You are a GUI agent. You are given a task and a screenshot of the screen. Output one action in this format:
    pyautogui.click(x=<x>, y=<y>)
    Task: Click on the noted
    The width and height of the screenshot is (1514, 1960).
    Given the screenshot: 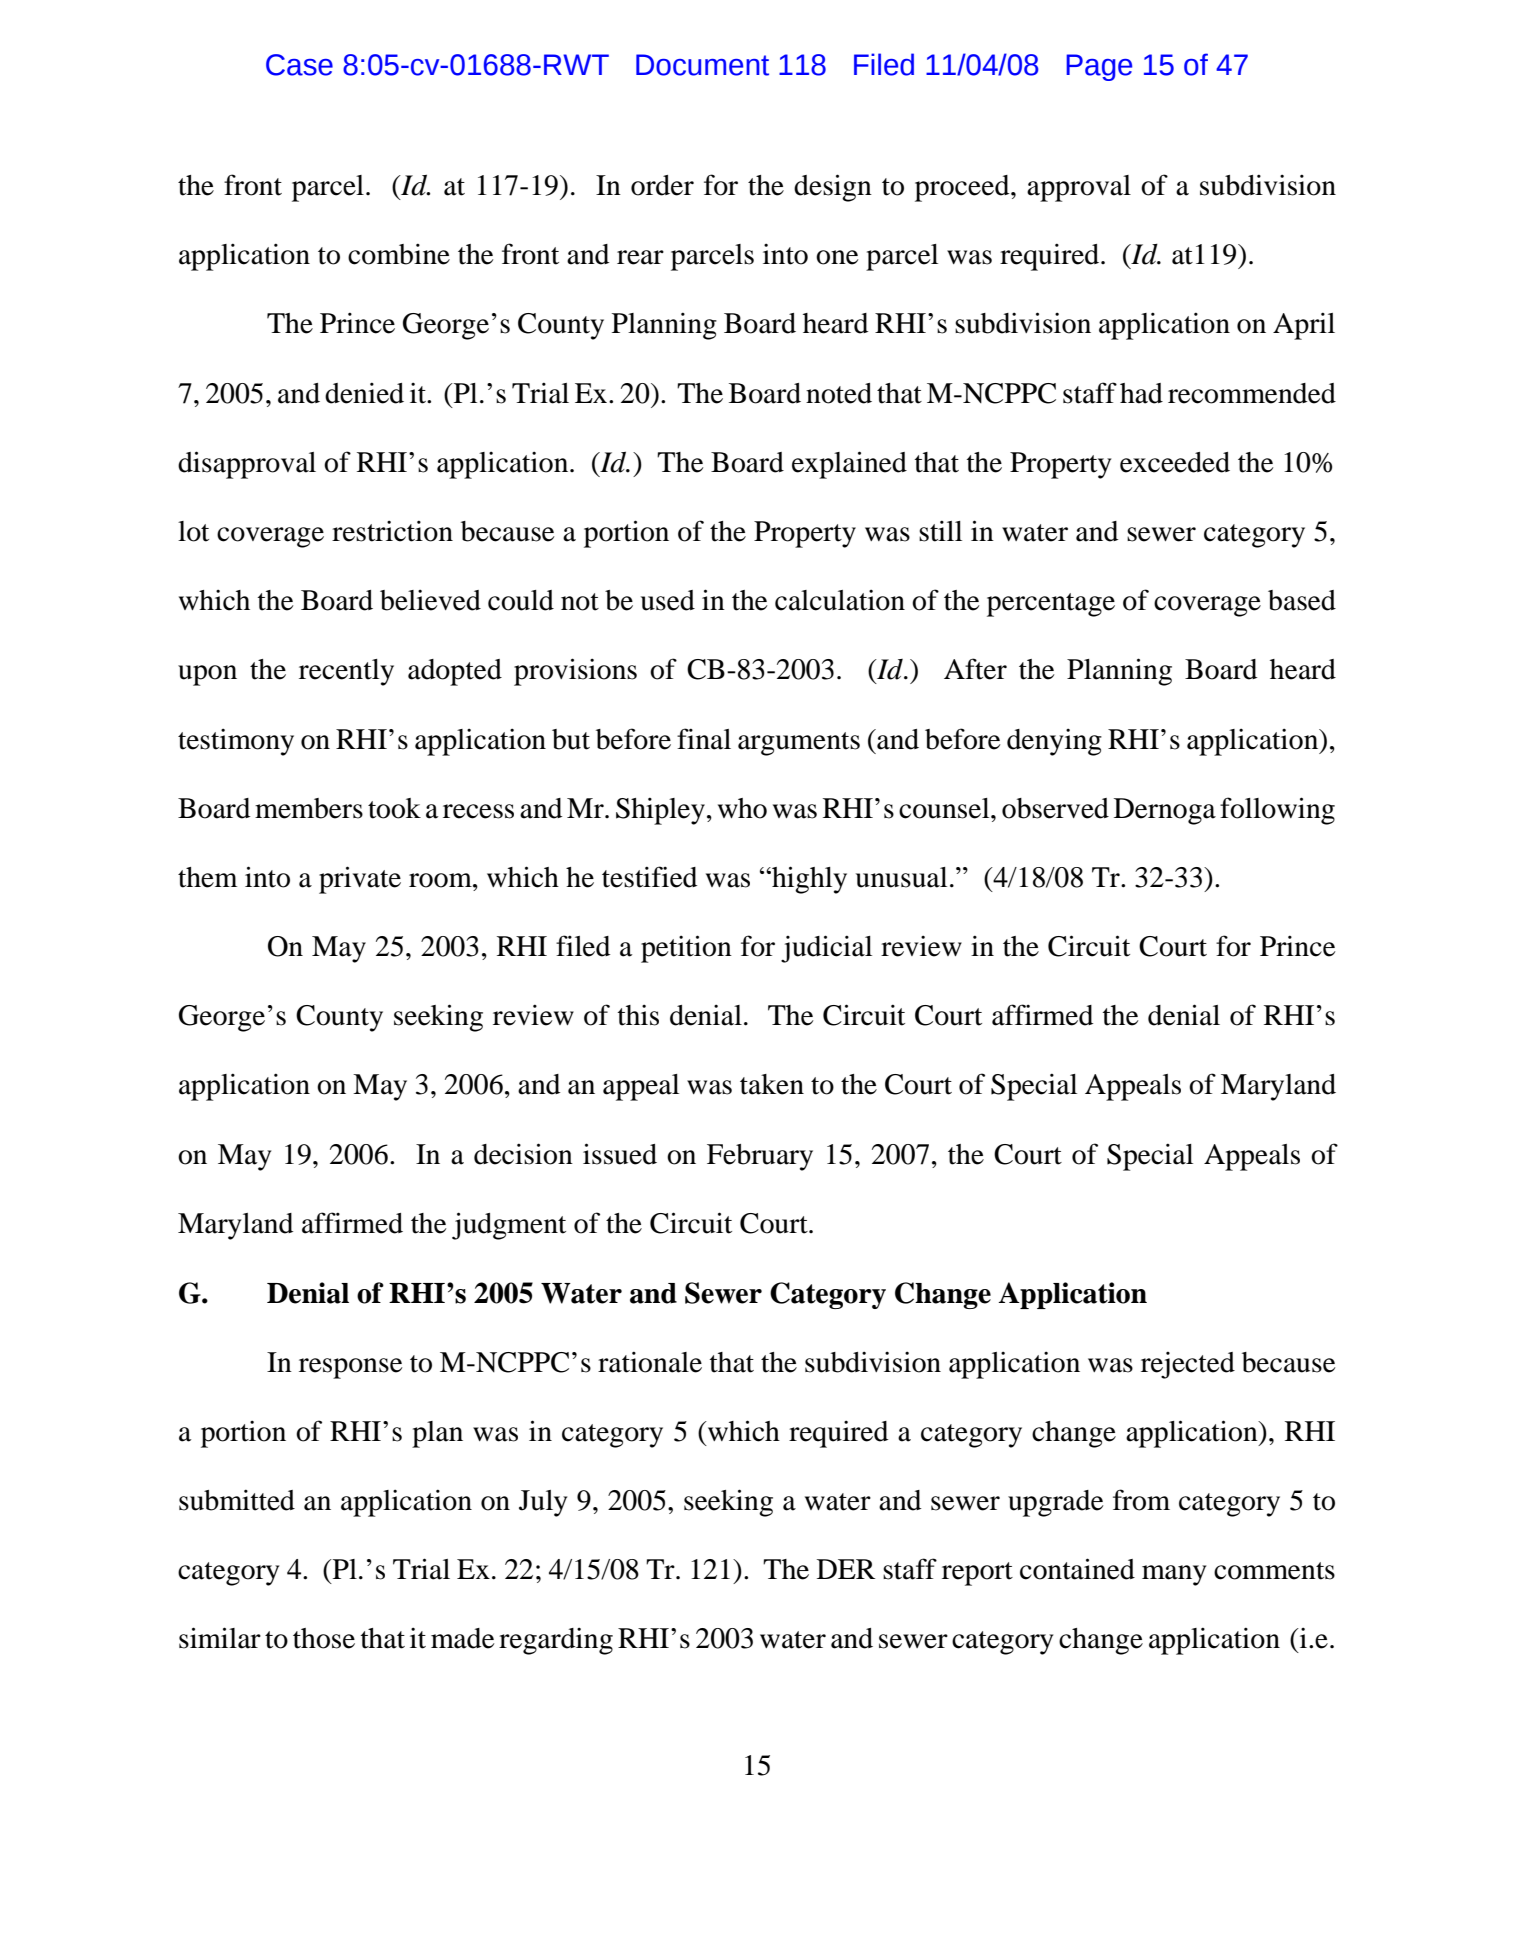 What is the action you would take?
    pyautogui.click(x=839, y=393)
